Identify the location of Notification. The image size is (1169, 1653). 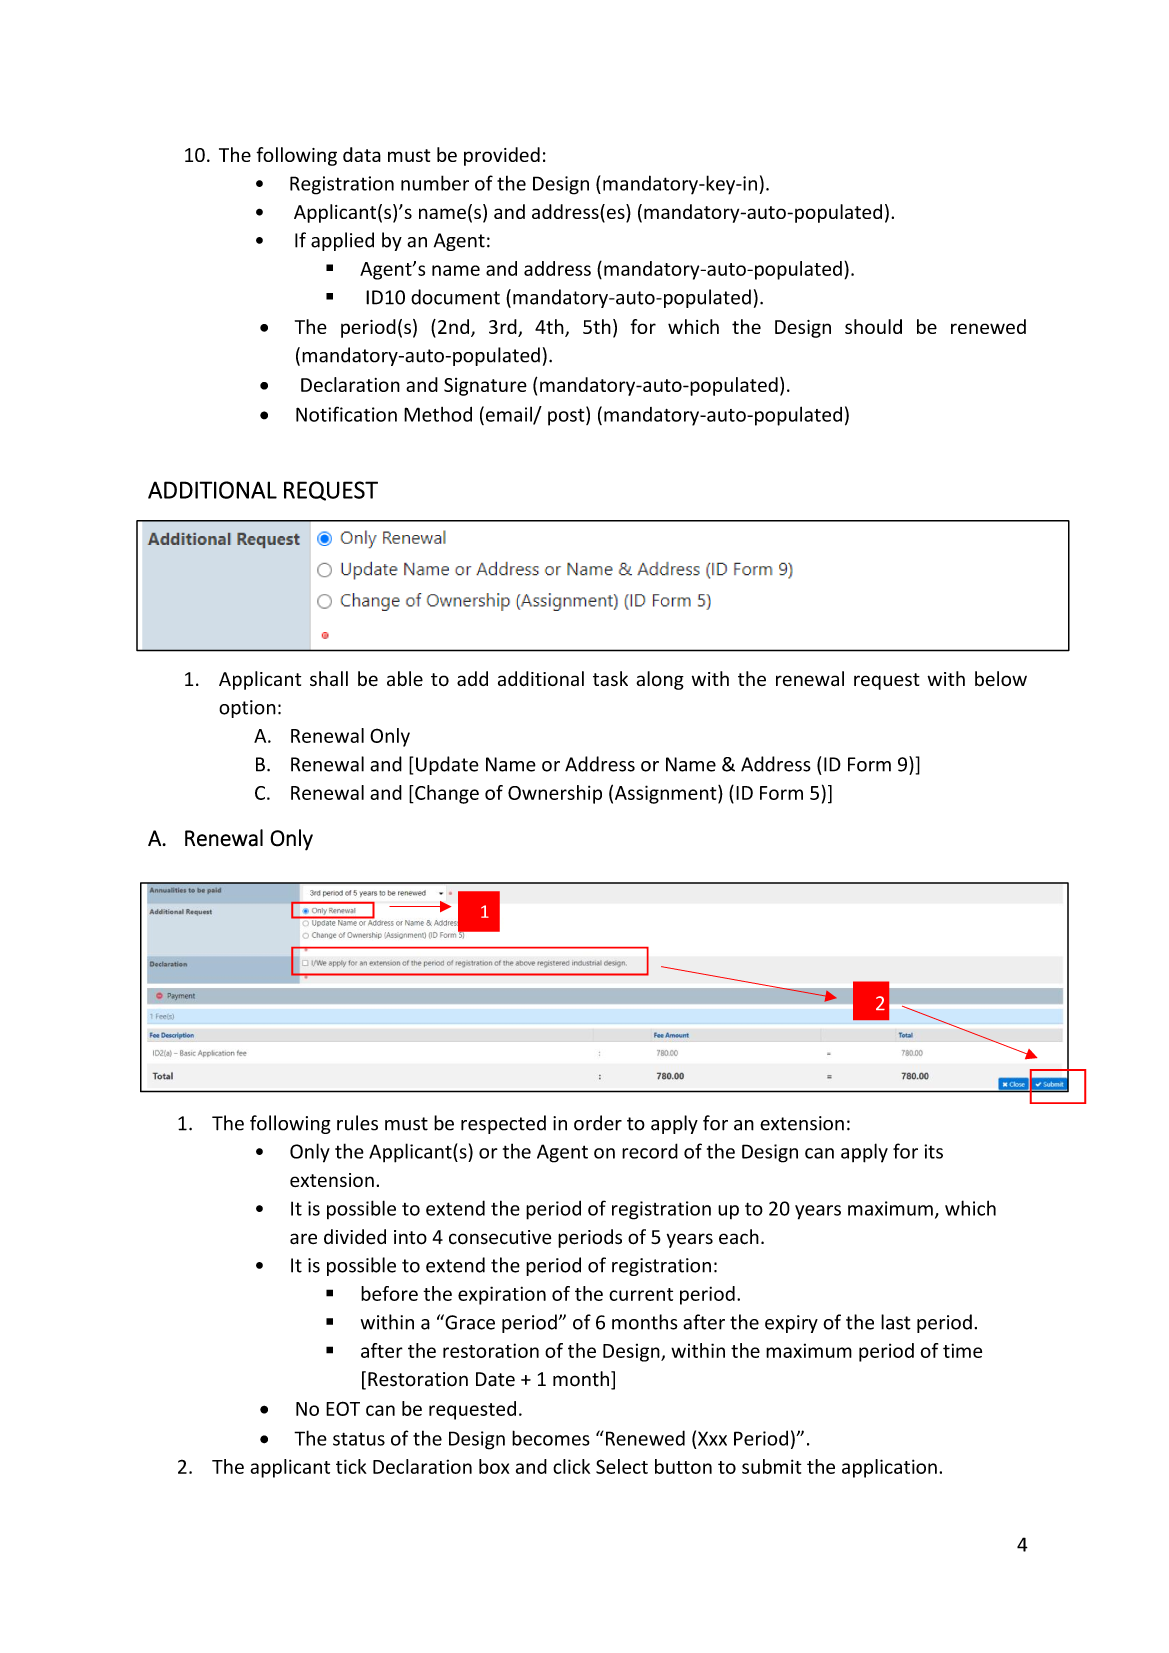
(346, 414).
